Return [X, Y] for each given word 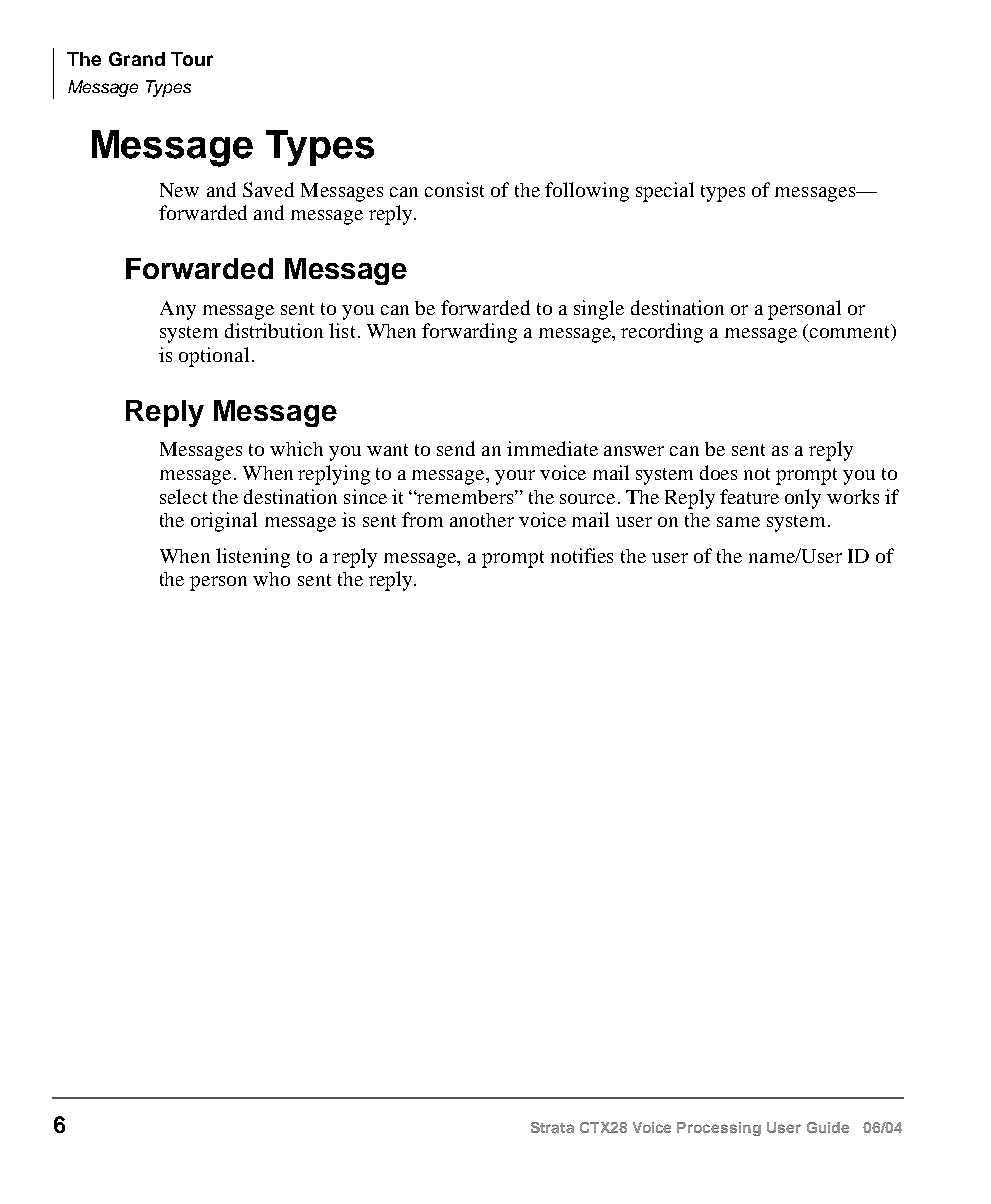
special [665, 192]
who [271, 579]
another [482, 520]
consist [454, 189]
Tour [192, 59]
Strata [552, 1127]
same [738, 522]
